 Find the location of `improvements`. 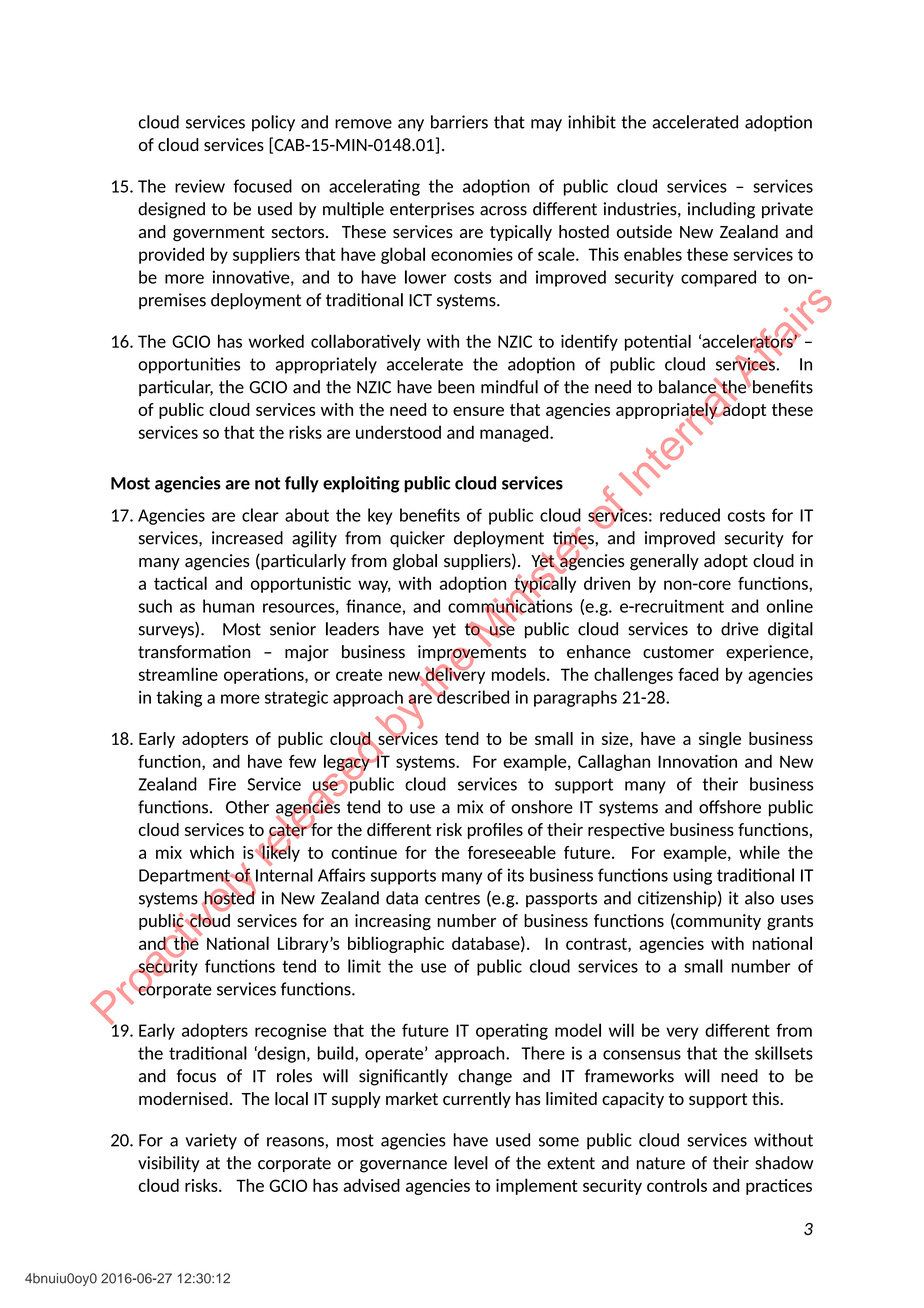

improvements is located at coordinates (472, 653).
